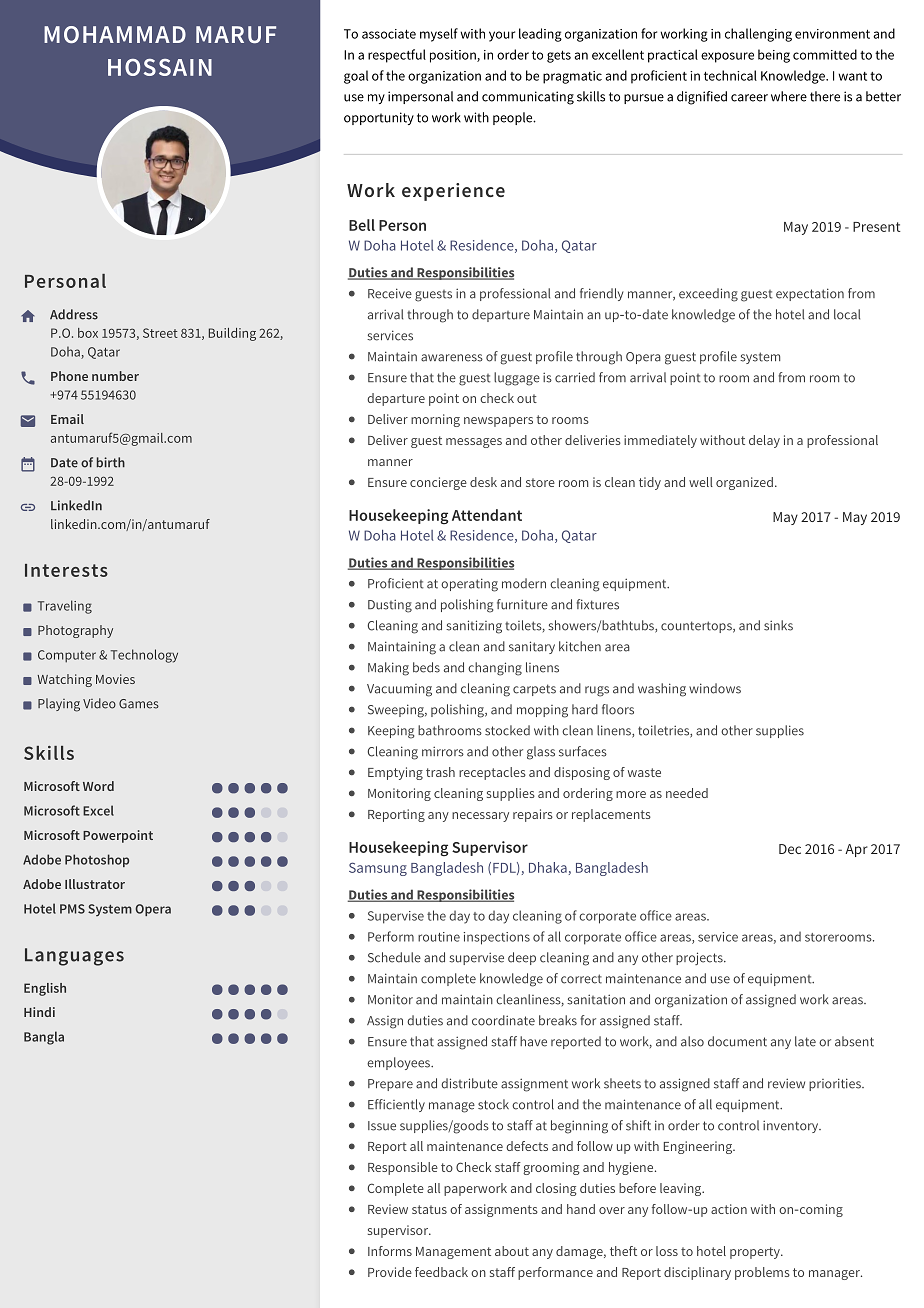  Describe the element at coordinates (429, 1209) in the page. I see `status` at that location.
